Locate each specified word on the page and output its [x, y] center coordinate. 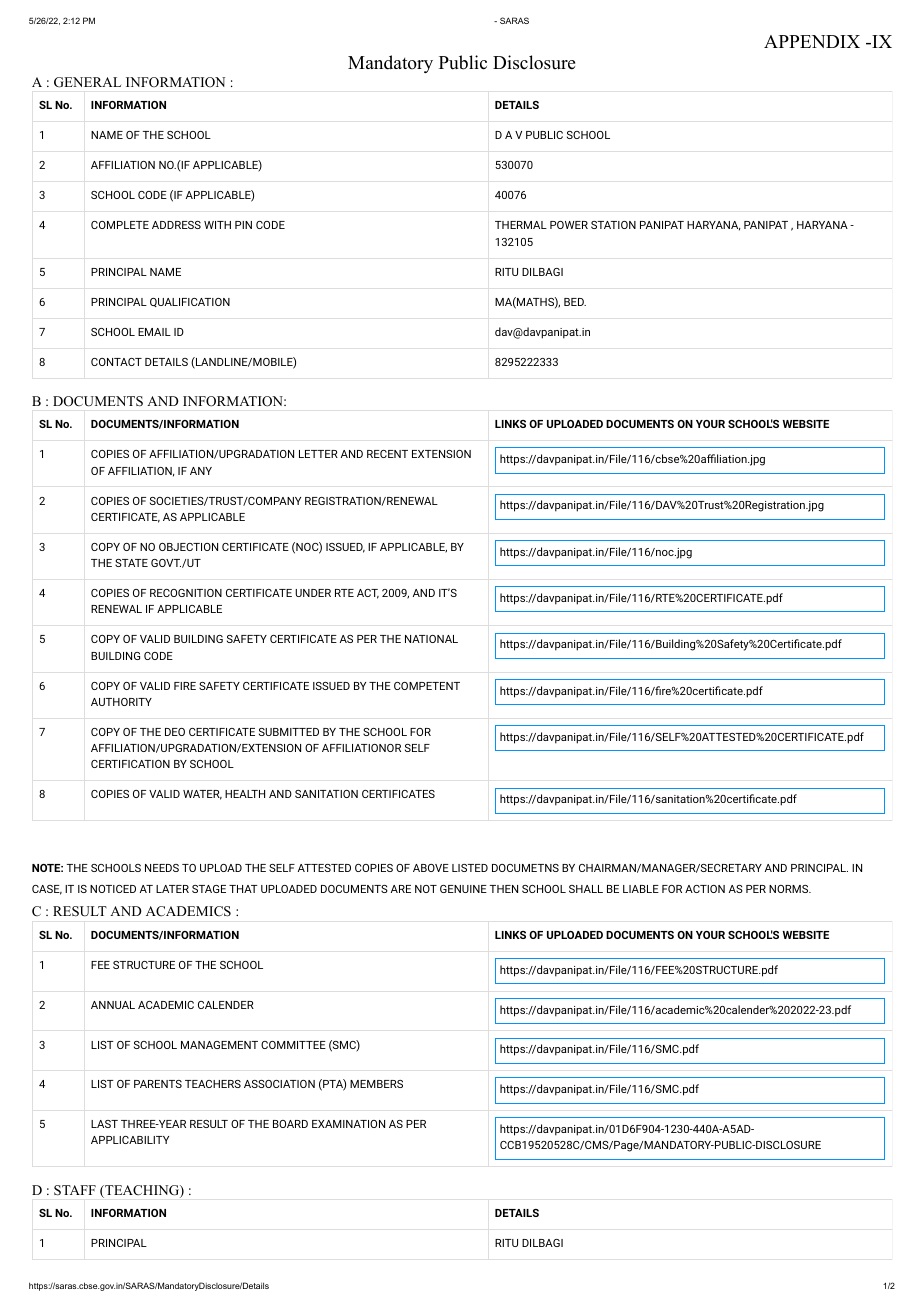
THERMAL [521, 225]
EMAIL [154, 332]
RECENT [387, 454]
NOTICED [113, 889]
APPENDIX [812, 41]
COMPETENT [427, 686]
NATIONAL [431, 639]
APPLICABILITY [130, 1140]
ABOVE [431, 868]
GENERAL [87, 82]
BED [575, 302]
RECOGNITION [186, 593]
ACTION [705, 889]
